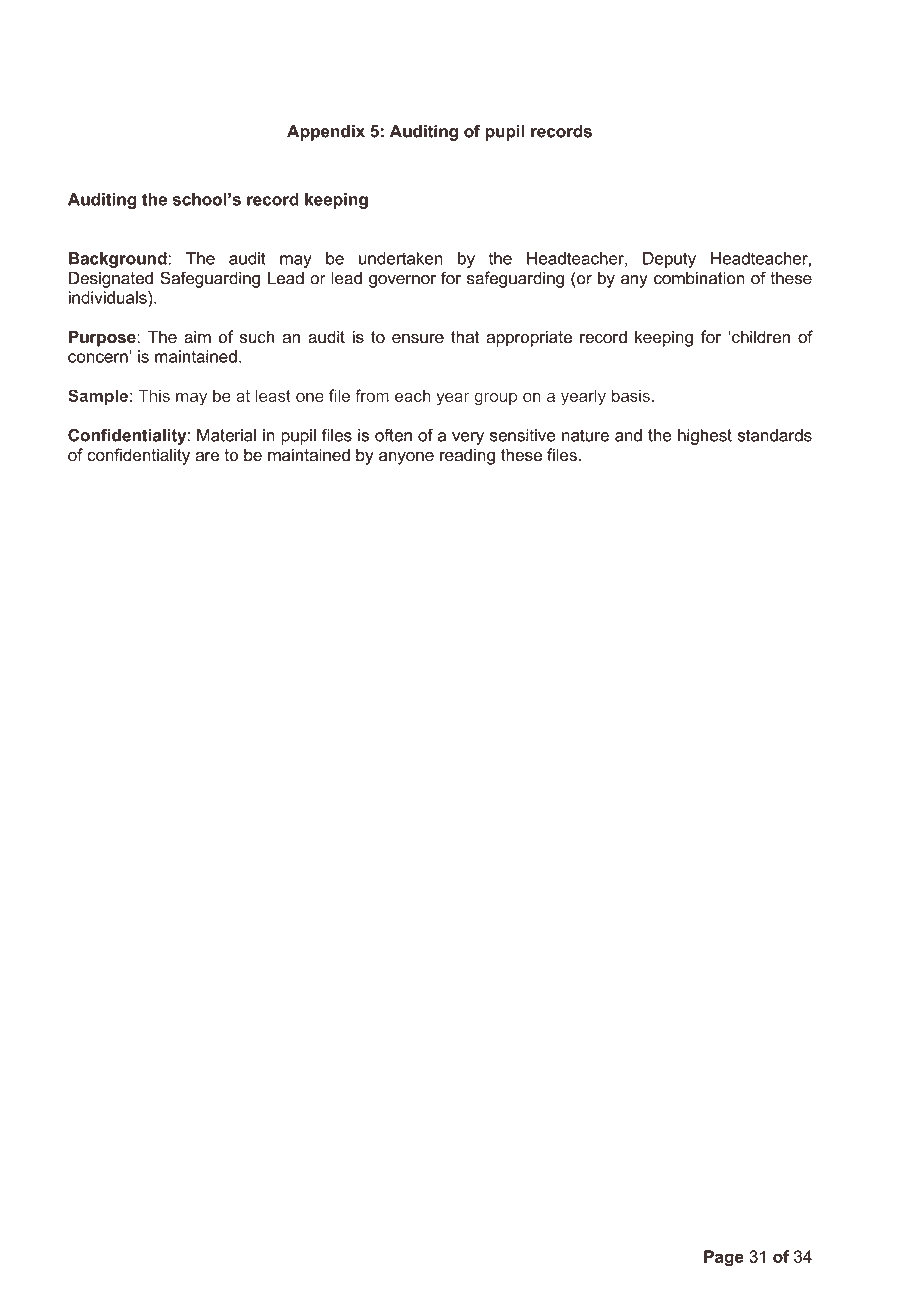 This document has height=1308, width=924. Describe the element at coordinates (724, 1258) in the document. I see `Page` at that location.
